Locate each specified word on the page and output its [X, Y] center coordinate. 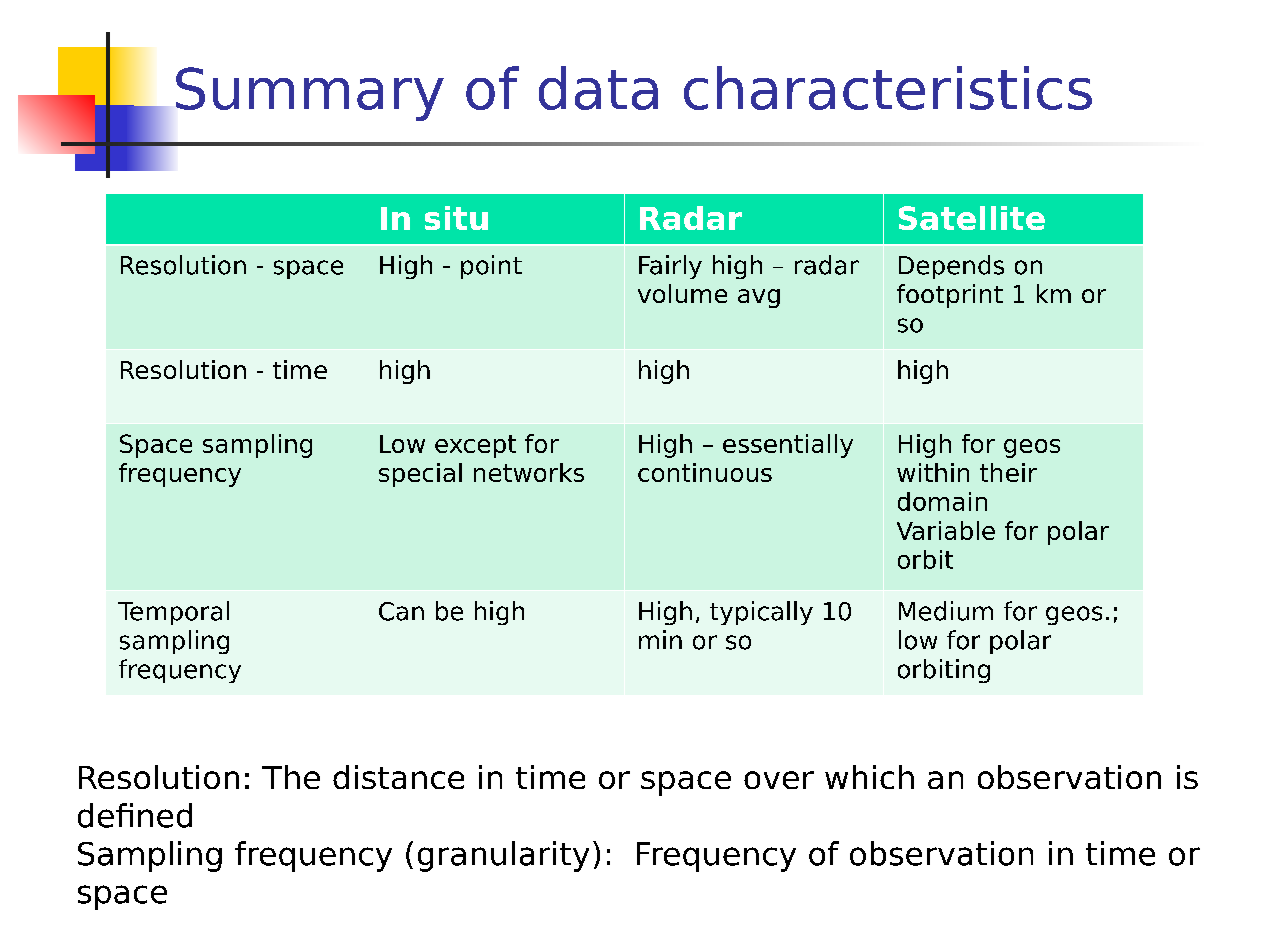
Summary [310, 94]
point [491, 267]
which [869, 777]
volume [682, 293]
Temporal [173, 613]
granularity [503, 856]
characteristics [888, 88]
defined [135, 815]
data [598, 88]
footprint [950, 296]
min [660, 639]
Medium [946, 611]
